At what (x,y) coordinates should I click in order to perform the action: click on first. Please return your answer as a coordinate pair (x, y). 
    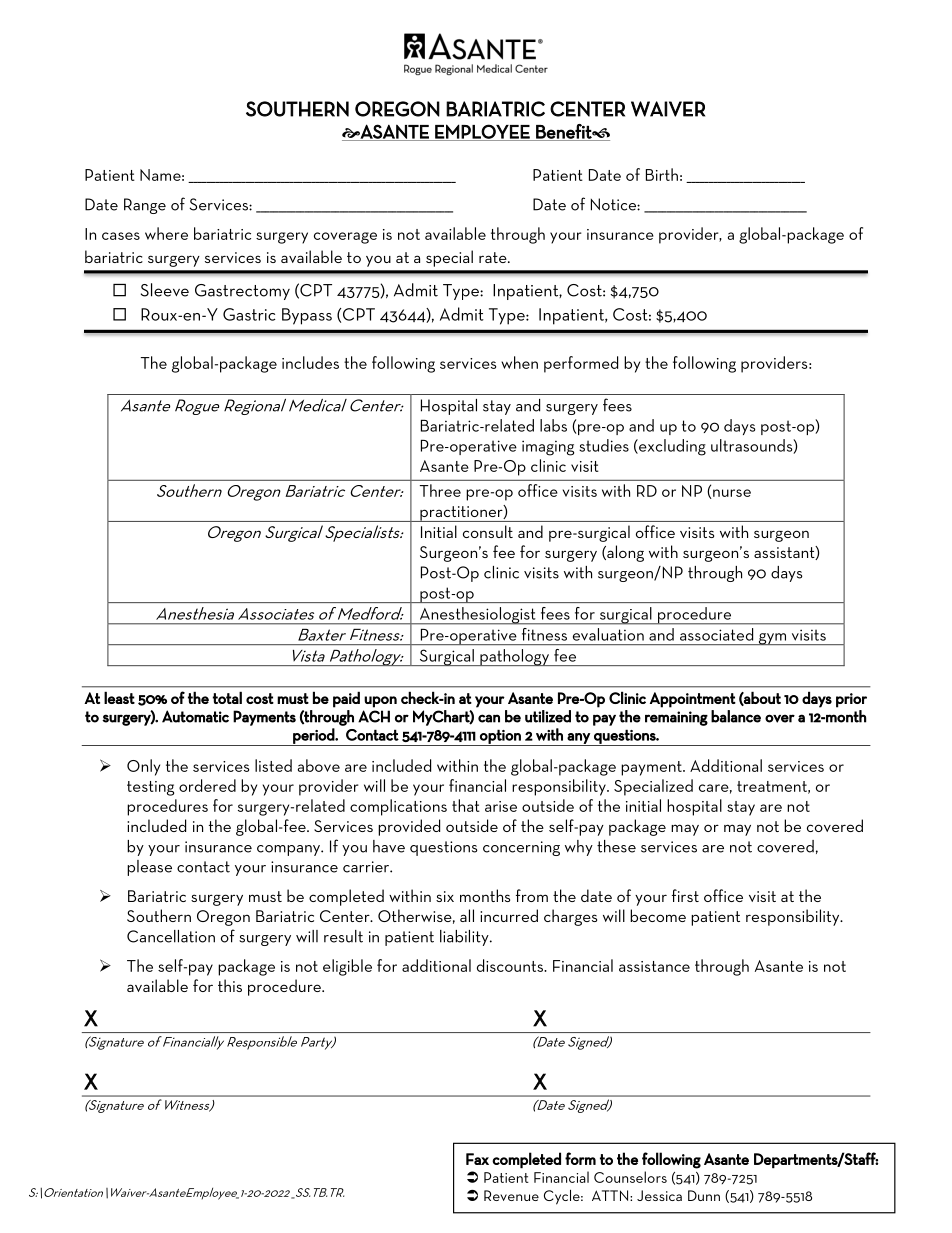
    Looking at the image, I should click on (685, 895).
